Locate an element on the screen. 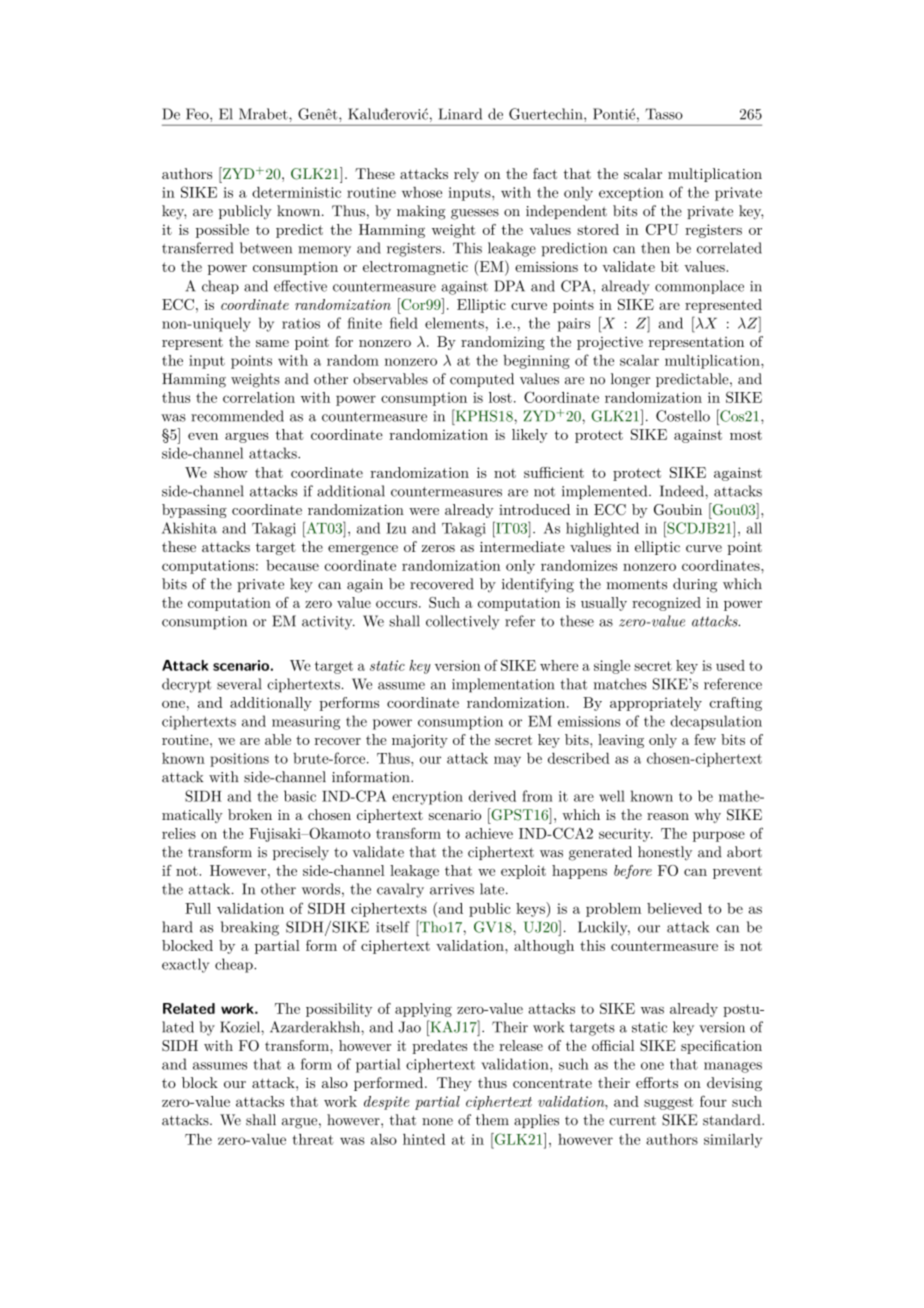 The height and width of the screenshot is (1308, 924). collectively is located at coordinates (463, 622).
